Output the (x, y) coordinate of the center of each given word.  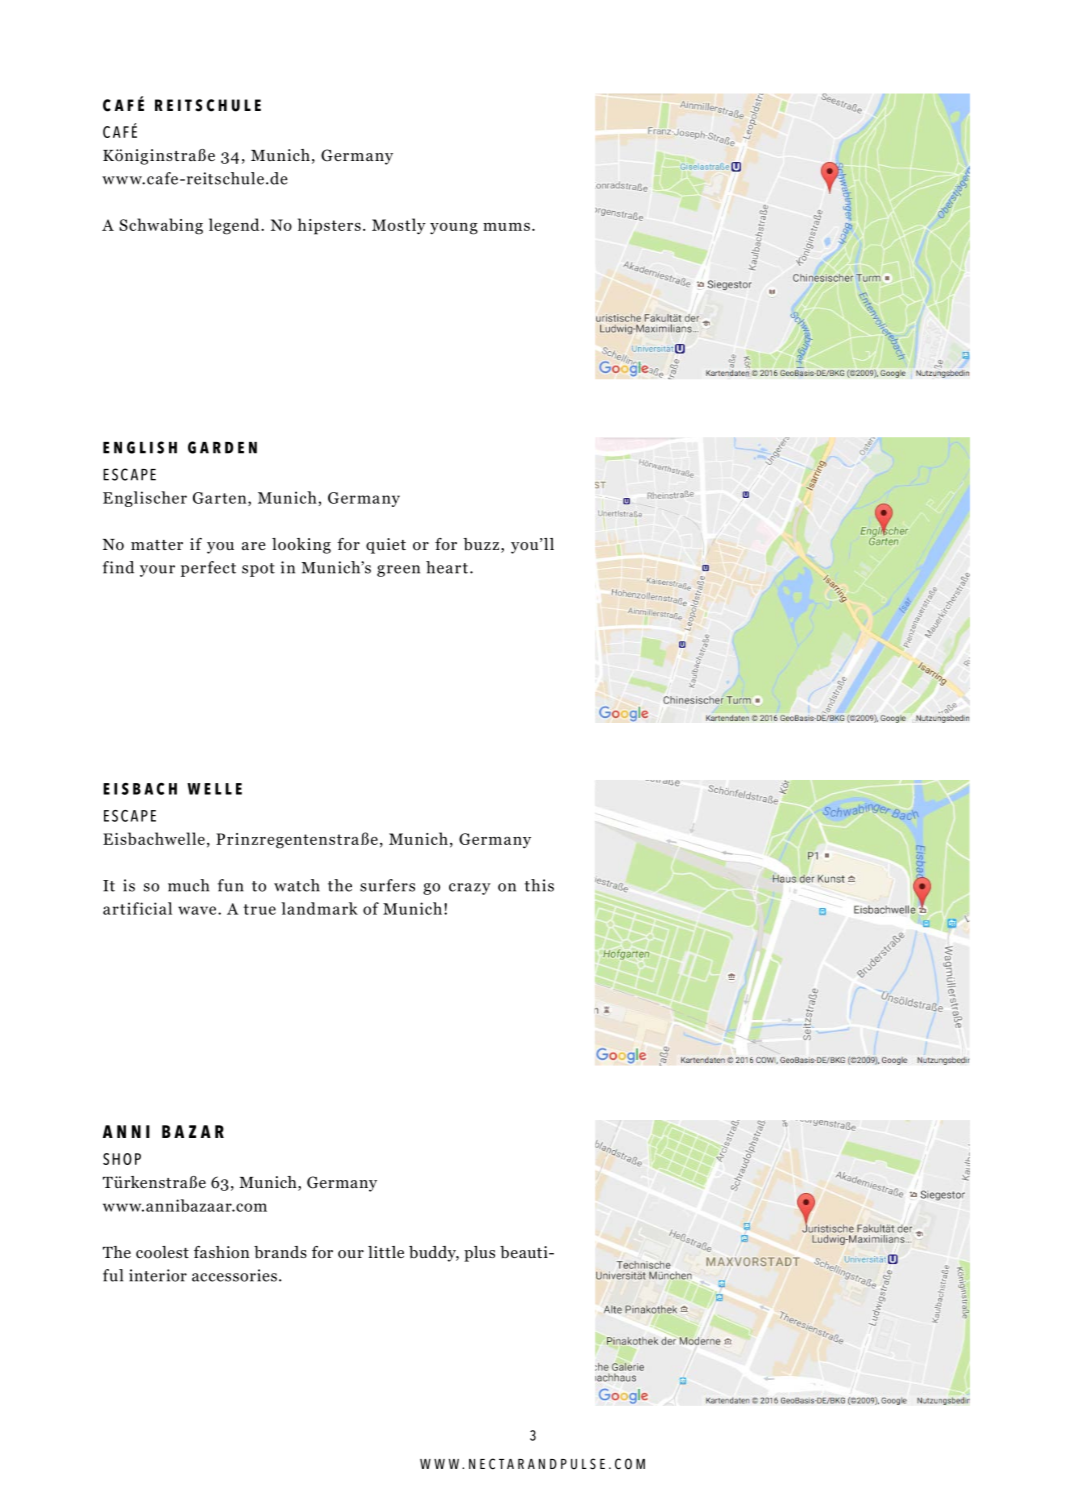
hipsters (329, 226)
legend (235, 226)
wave (198, 910)
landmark (319, 908)
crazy (470, 889)
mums (506, 227)
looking (301, 546)
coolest (162, 1252)
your (157, 571)
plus (479, 1254)
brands (280, 1252)
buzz (481, 544)
